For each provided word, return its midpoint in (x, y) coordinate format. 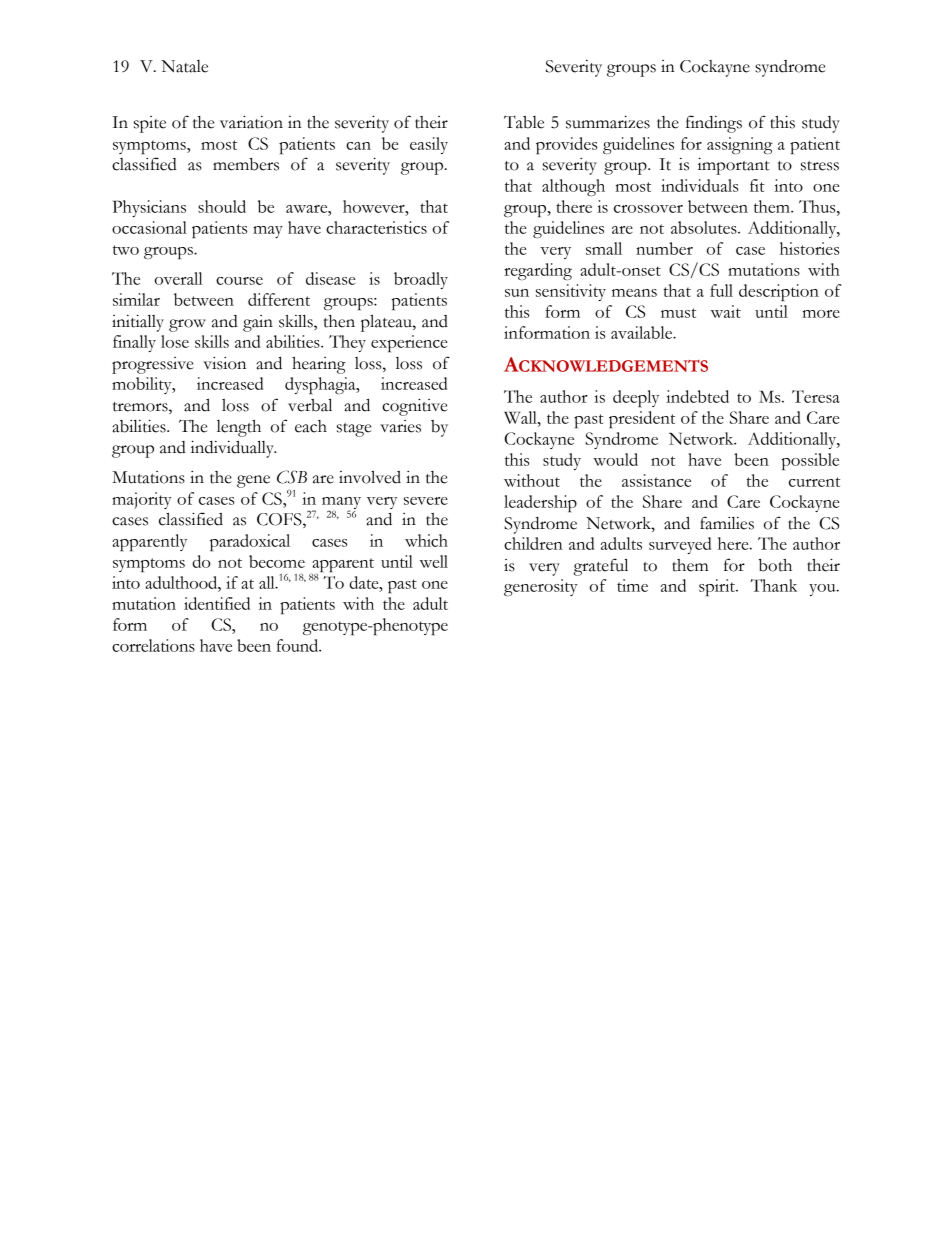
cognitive (414, 407)
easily (429, 145)
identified (217, 603)
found (298, 645)
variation (251, 122)
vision (224, 363)
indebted (697, 396)
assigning (740, 145)
